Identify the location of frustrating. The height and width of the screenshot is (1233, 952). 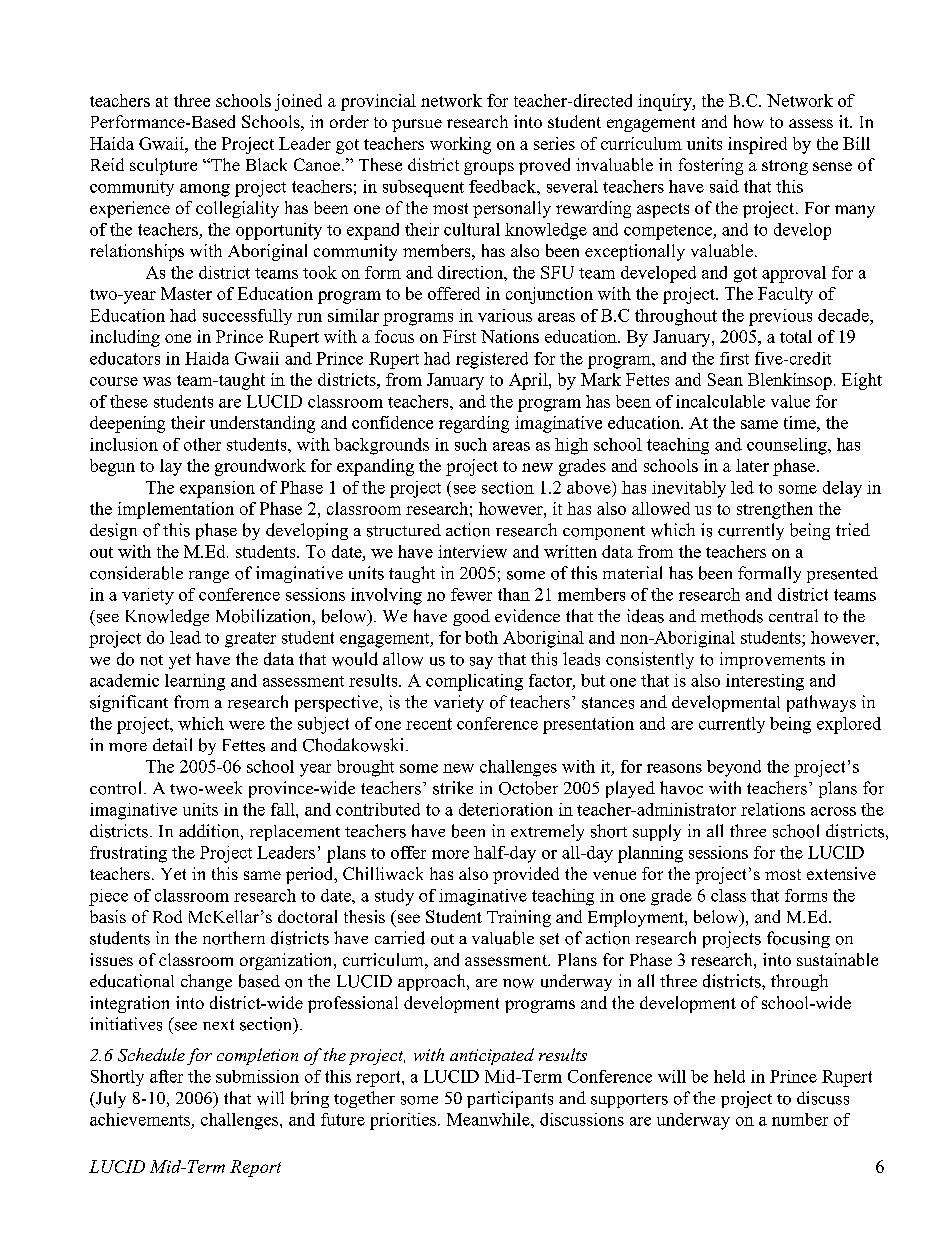
(128, 854).
